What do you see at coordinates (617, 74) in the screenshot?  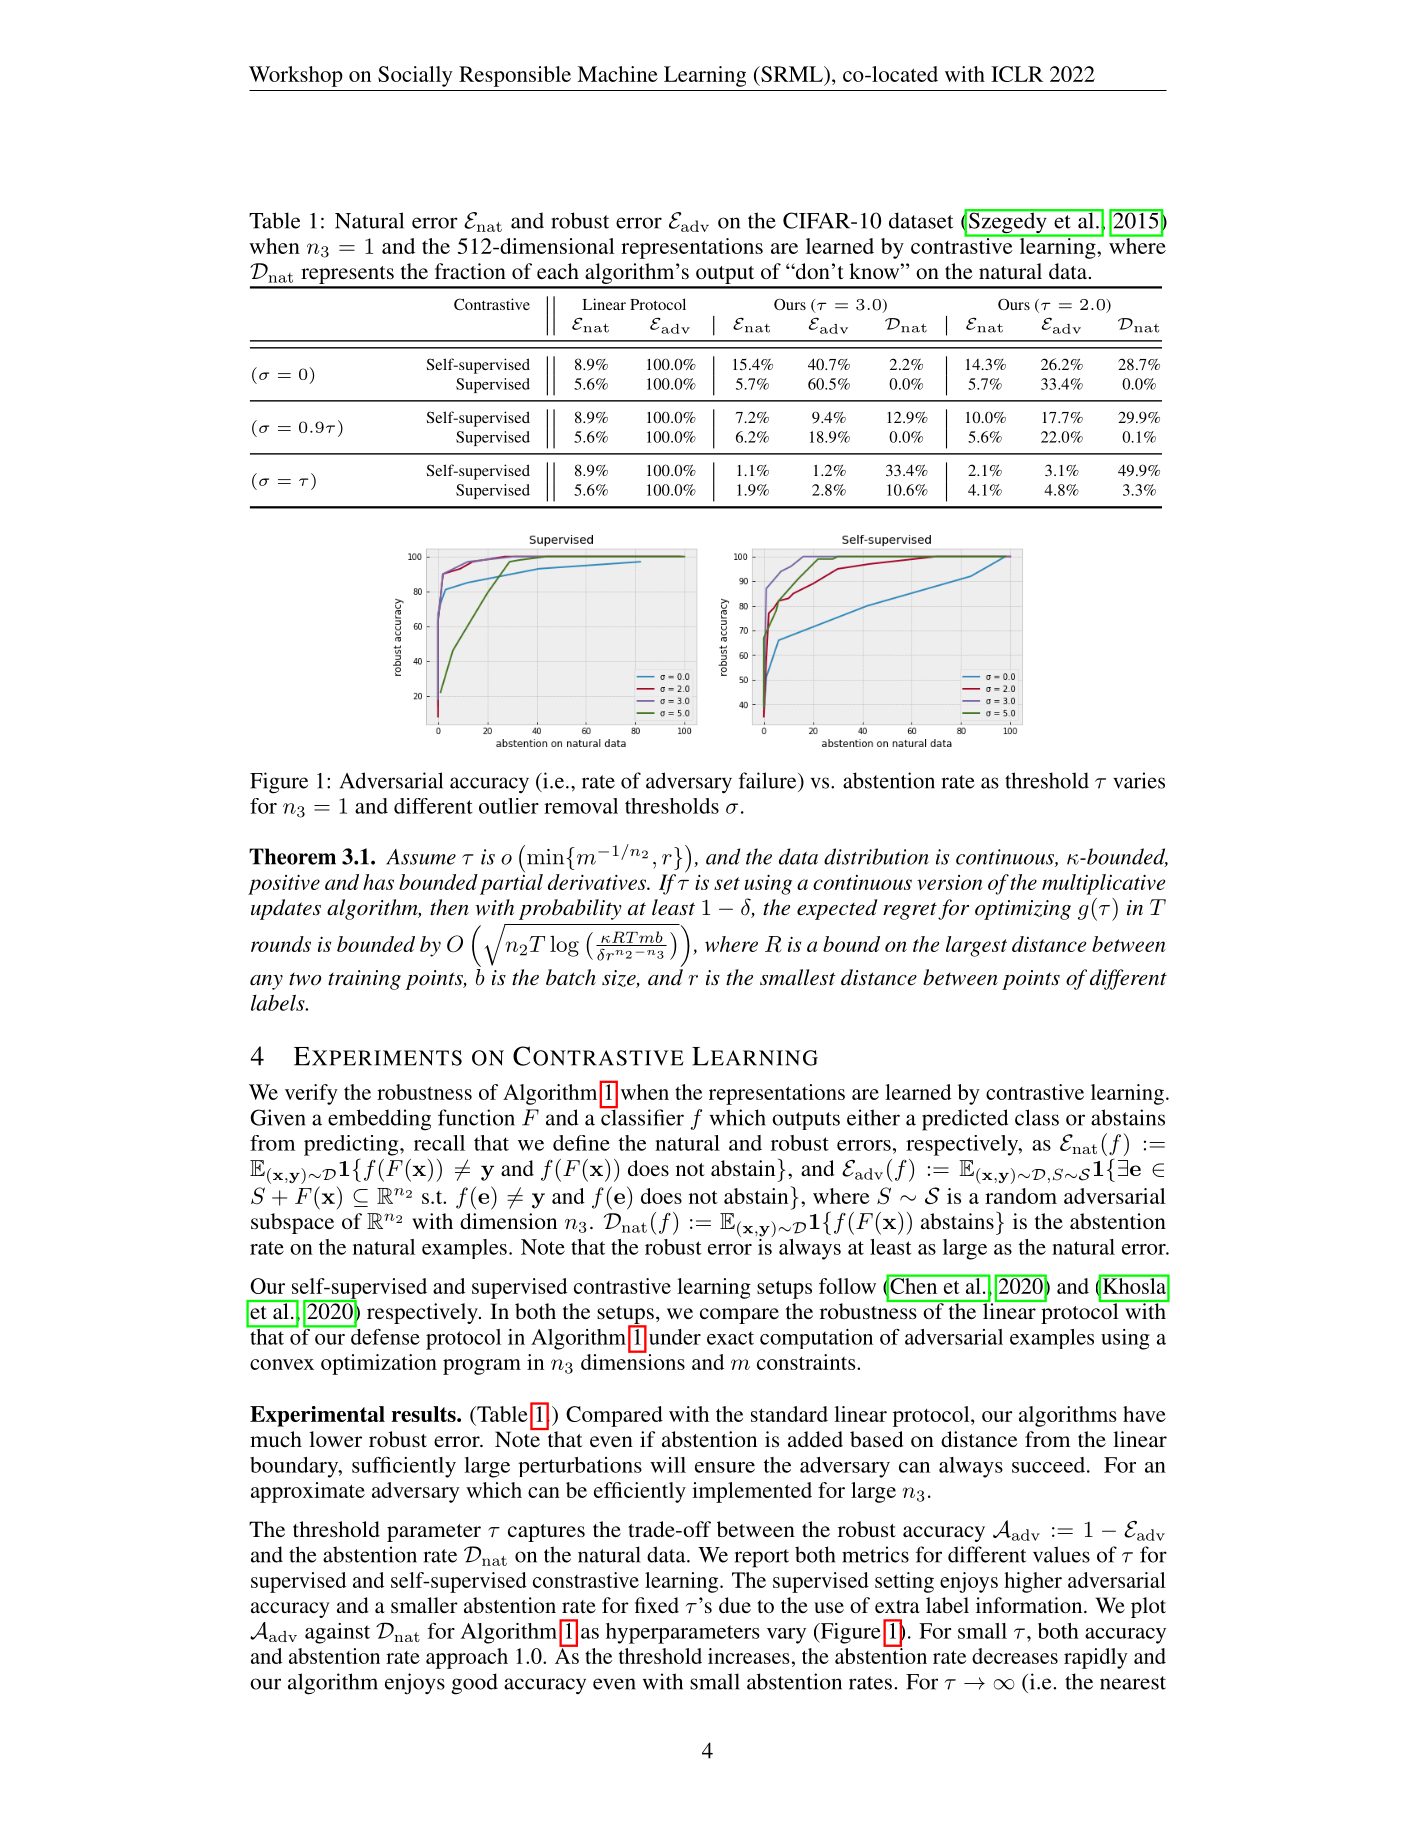 I see `Machine` at bounding box center [617, 74].
